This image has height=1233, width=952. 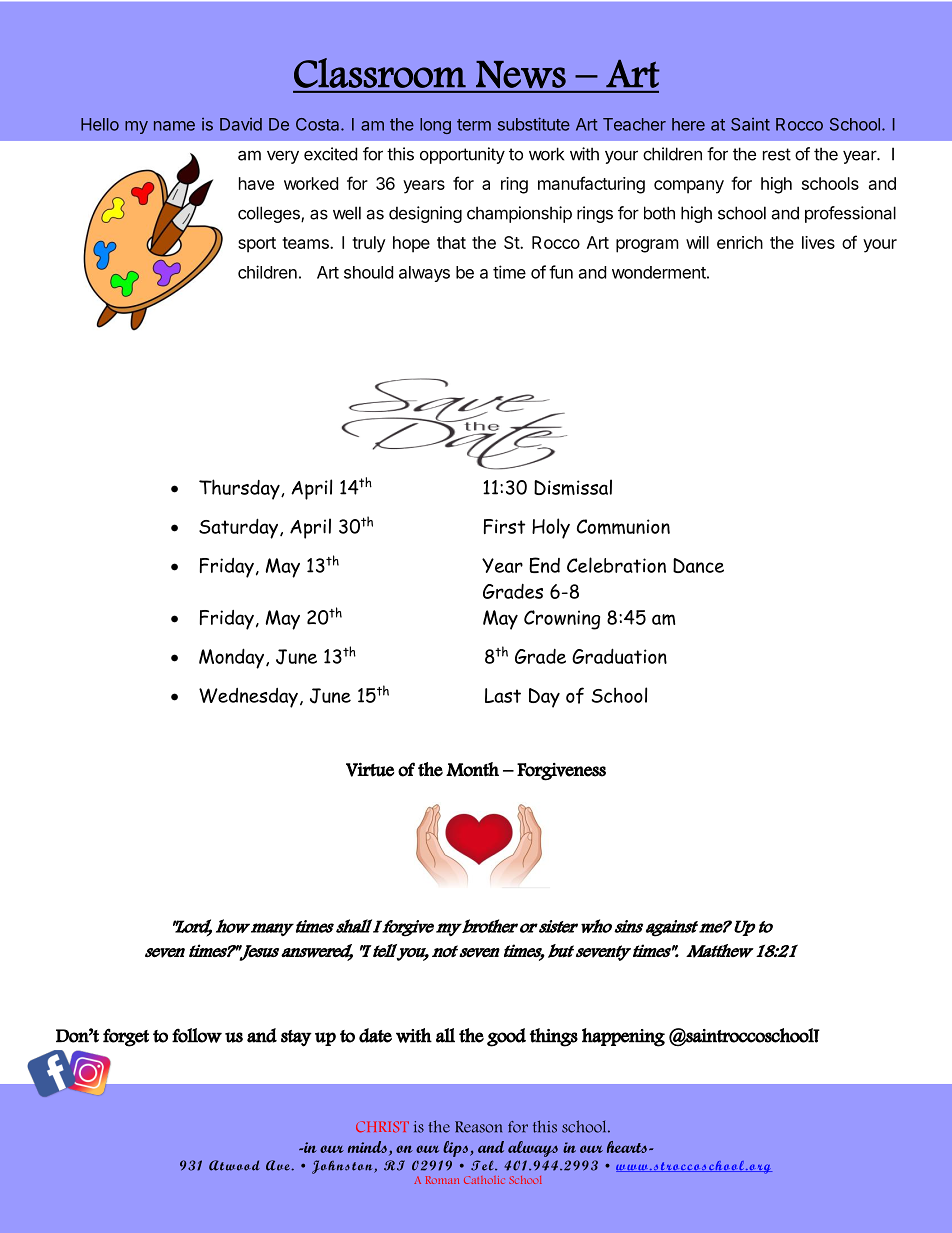 I want to click on term, so click(x=474, y=125).
